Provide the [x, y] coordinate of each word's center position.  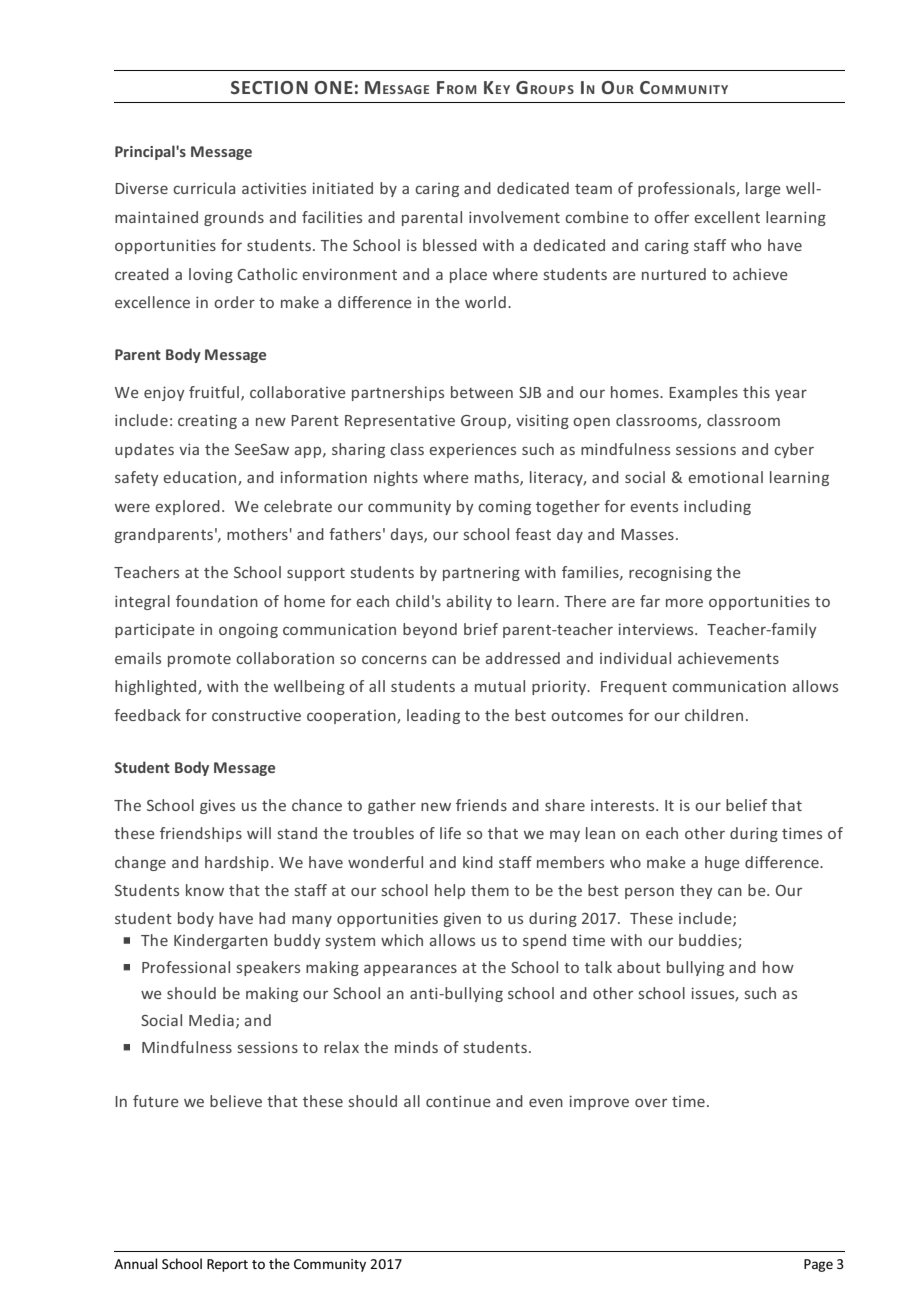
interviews [657, 629]
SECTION [269, 87]
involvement [514, 217]
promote [199, 660]
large [763, 189]
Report [227, 1265]
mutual [500, 686]
